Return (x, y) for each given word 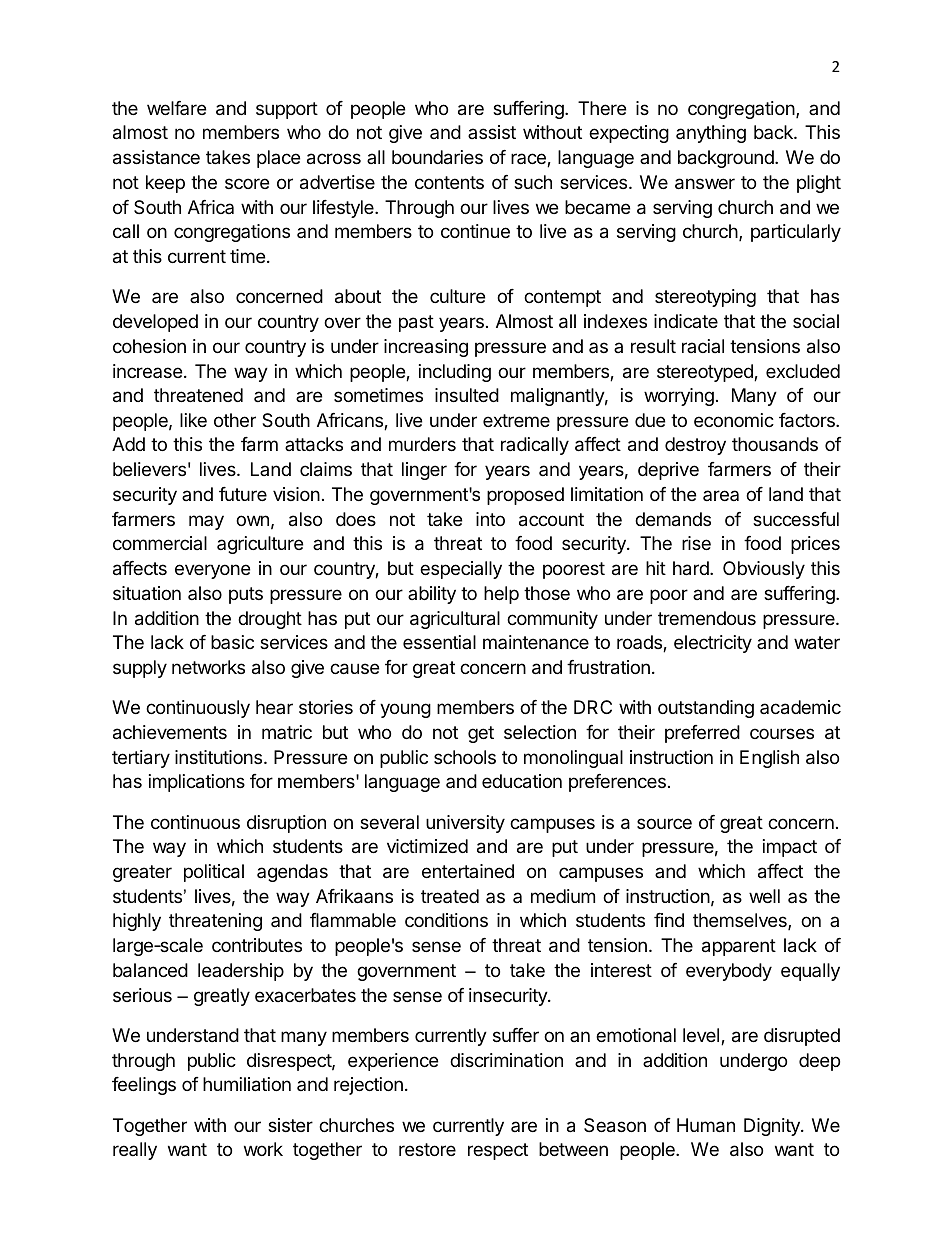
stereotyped (706, 373)
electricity (713, 644)
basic (232, 642)
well (764, 896)
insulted (467, 395)
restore (427, 1149)
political (214, 873)
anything (711, 134)
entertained (468, 871)
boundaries (437, 157)
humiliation (247, 1084)
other (235, 420)
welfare (176, 108)
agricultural (455, 620)
